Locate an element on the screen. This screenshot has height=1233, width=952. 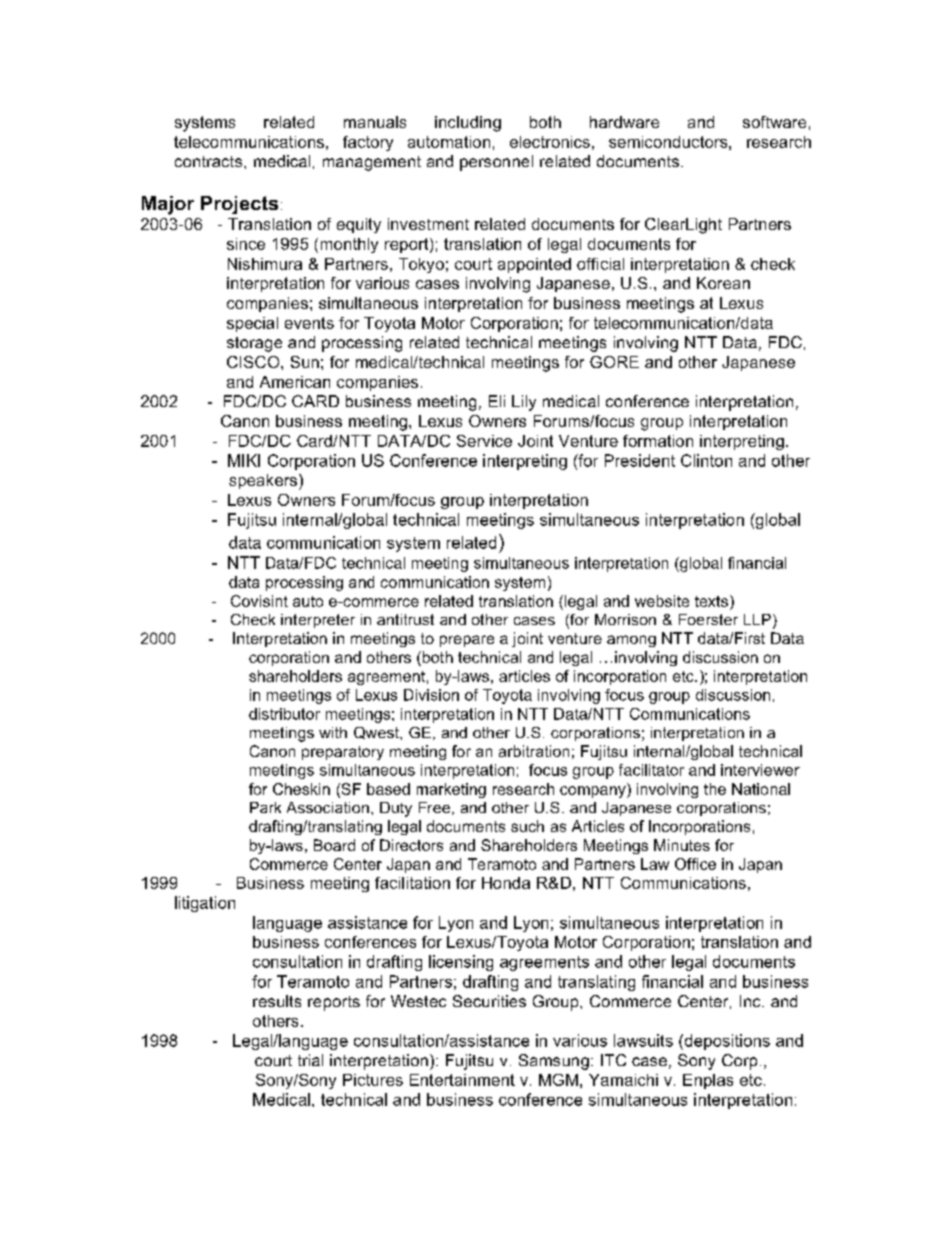
contracts is located at coordinates (210, 161).
